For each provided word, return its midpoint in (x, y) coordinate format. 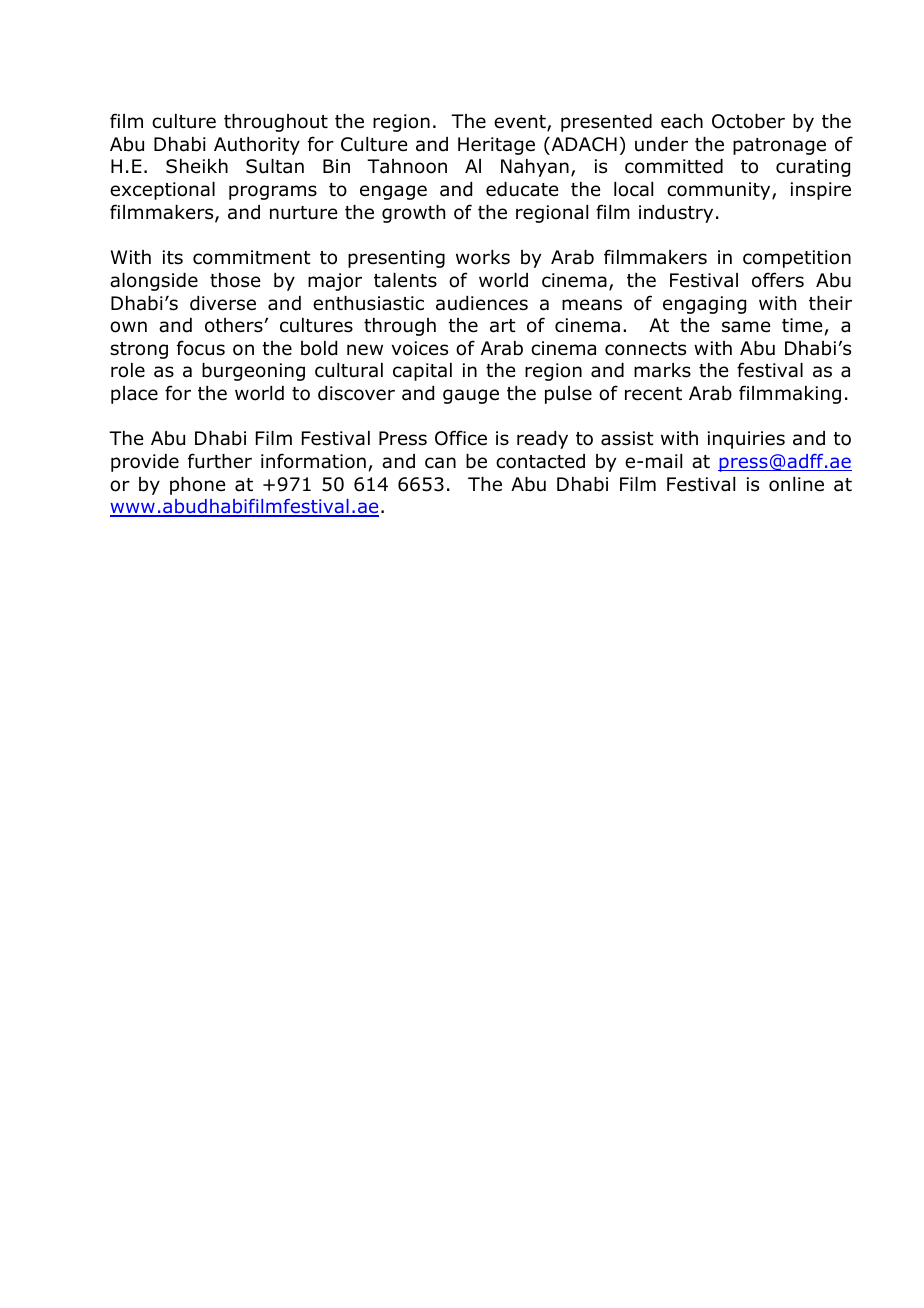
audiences (482, 303)
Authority (257, 146)
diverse (223, 303)
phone (197, 486)
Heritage (496, 146)
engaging (704, 305)
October (748, 121)
